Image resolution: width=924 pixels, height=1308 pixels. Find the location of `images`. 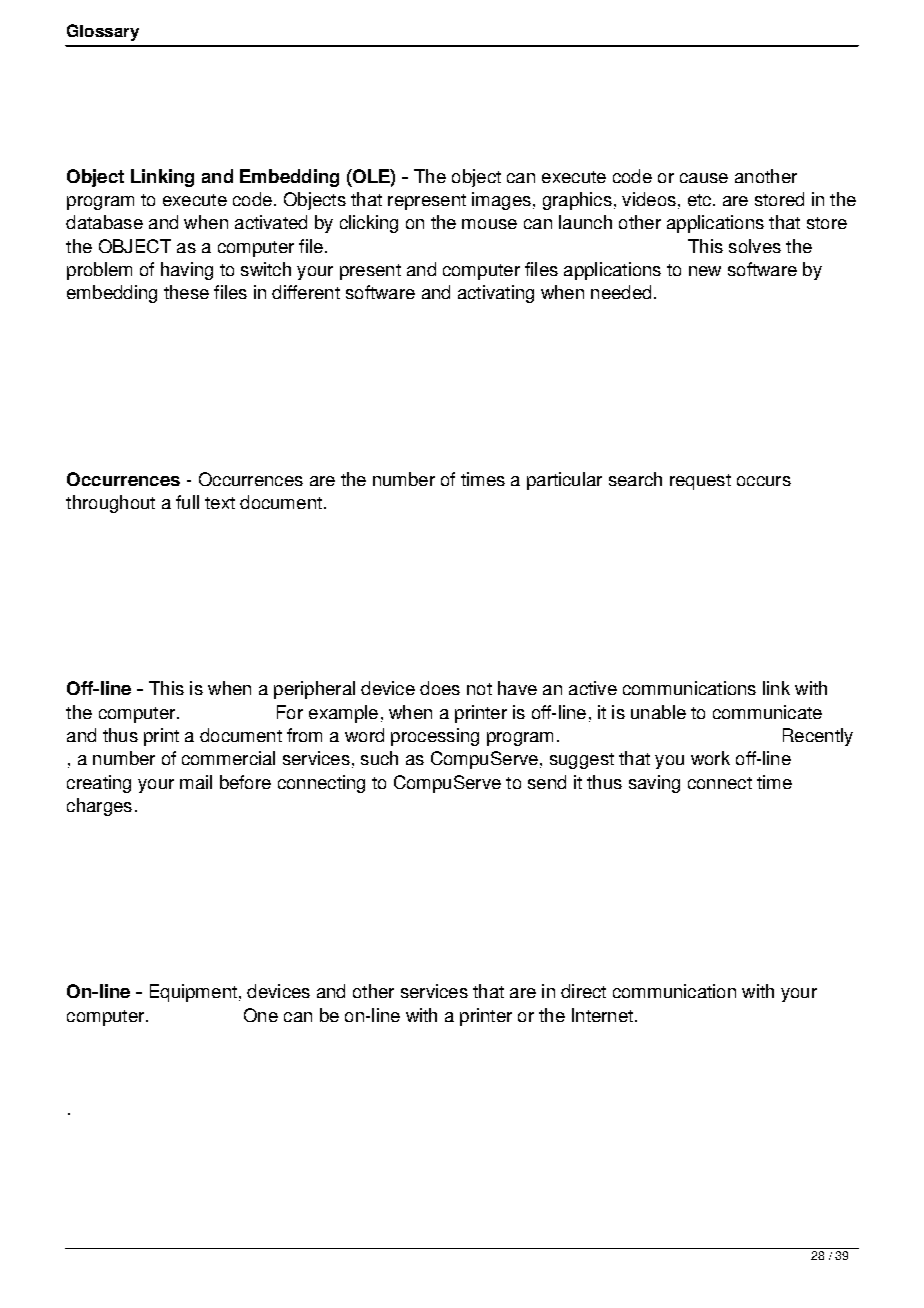

images is located at coordinates (501, 201).
